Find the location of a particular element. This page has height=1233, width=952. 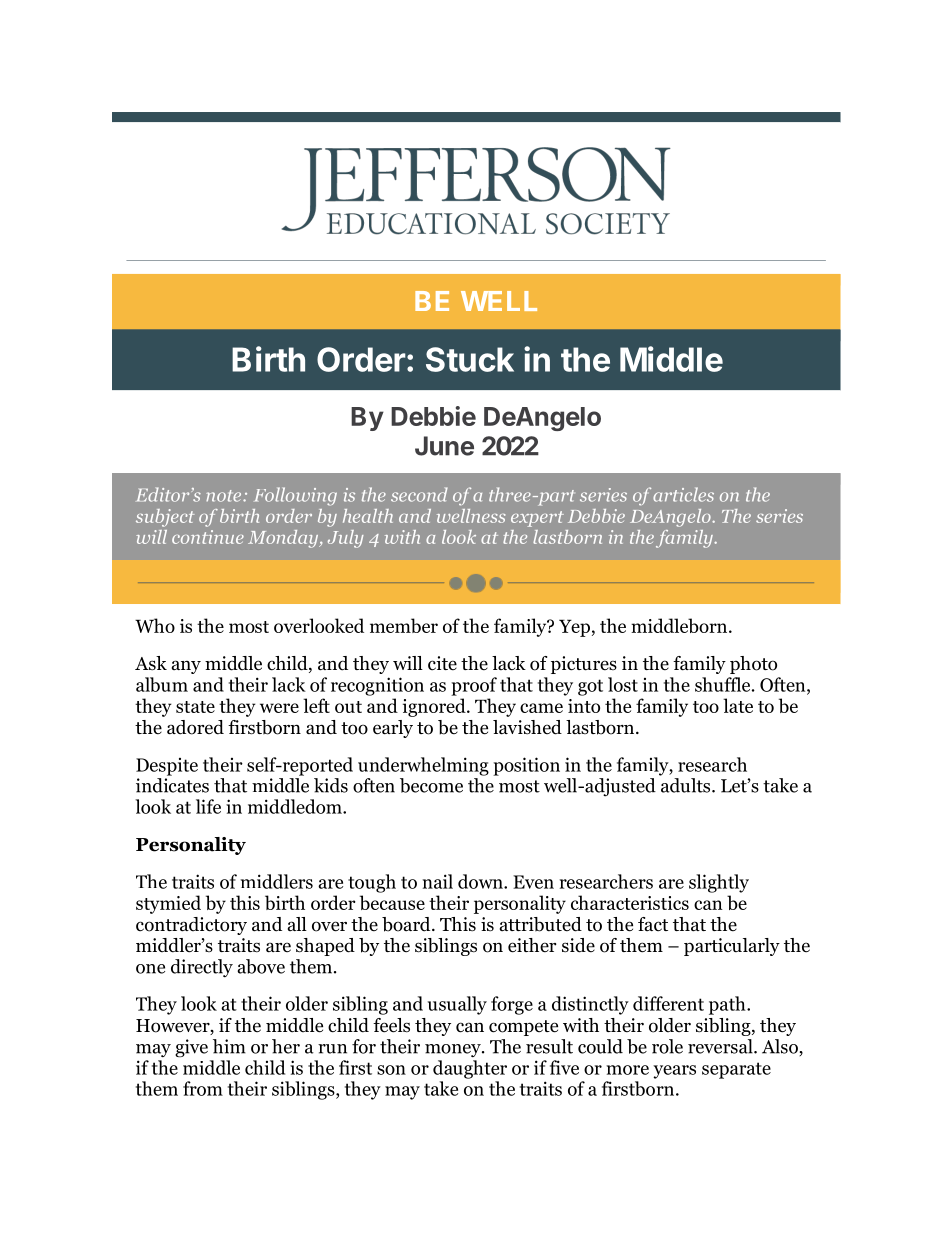

adored is located at coordinates (195, 727).
